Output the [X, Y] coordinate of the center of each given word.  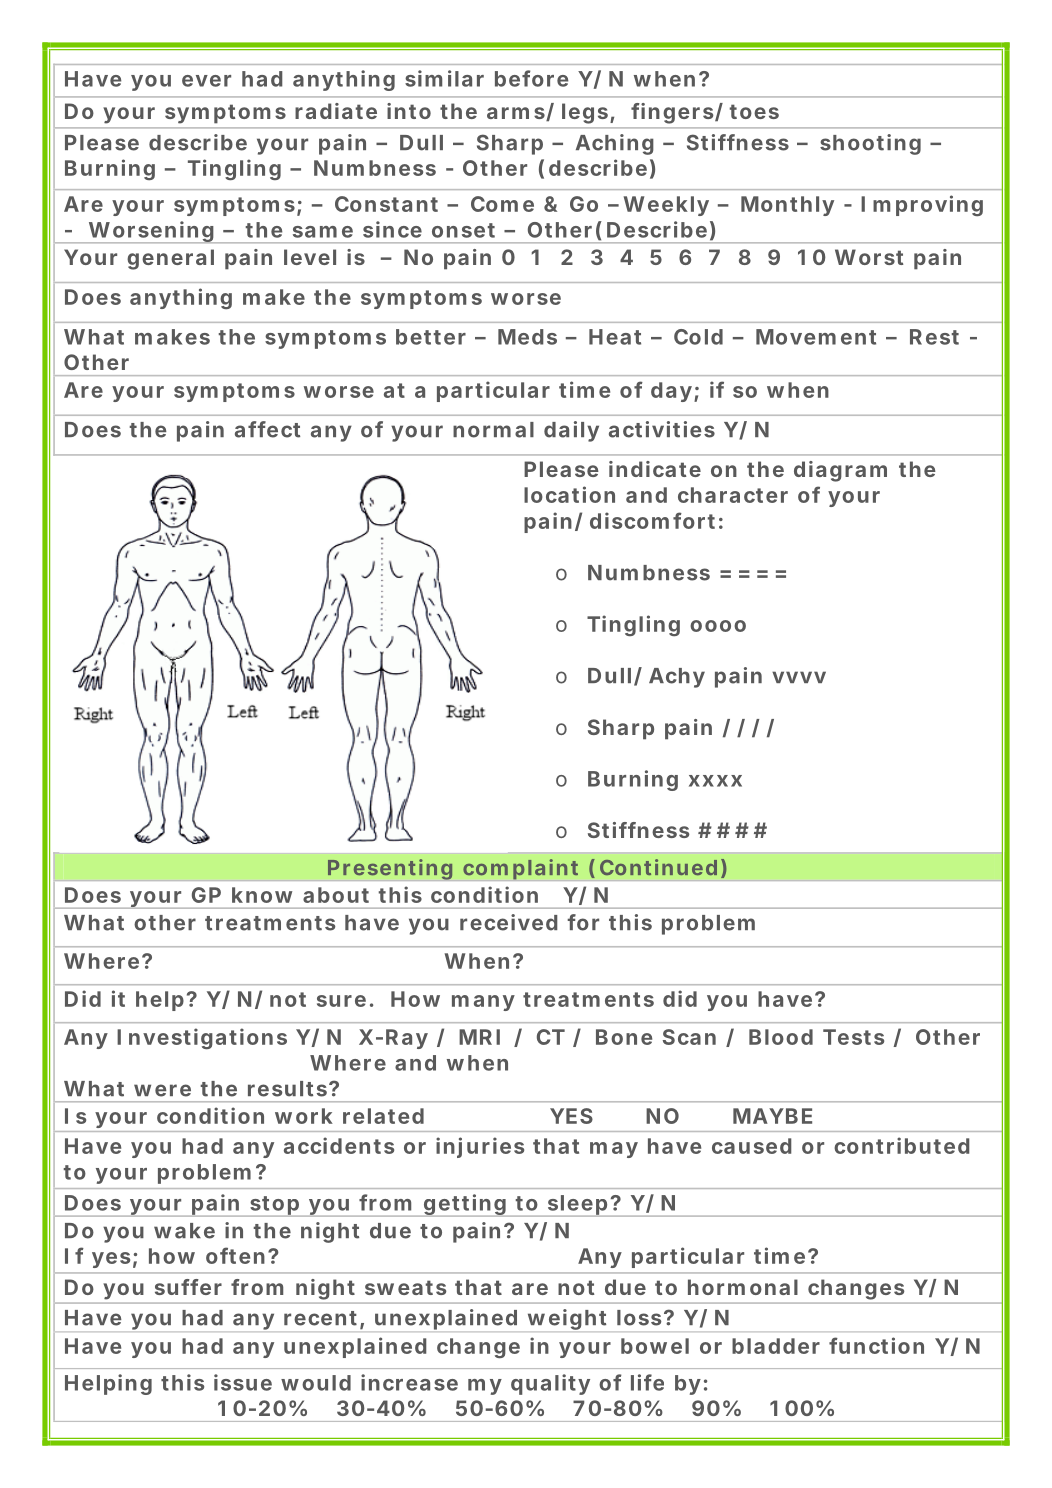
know [262, 895]
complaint [520, 869]
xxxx [715, 781]
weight [567, 1319]
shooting [870, 144]
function [876, 1345]
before [531, 78]
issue [243, 1382]
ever [206, 81]
